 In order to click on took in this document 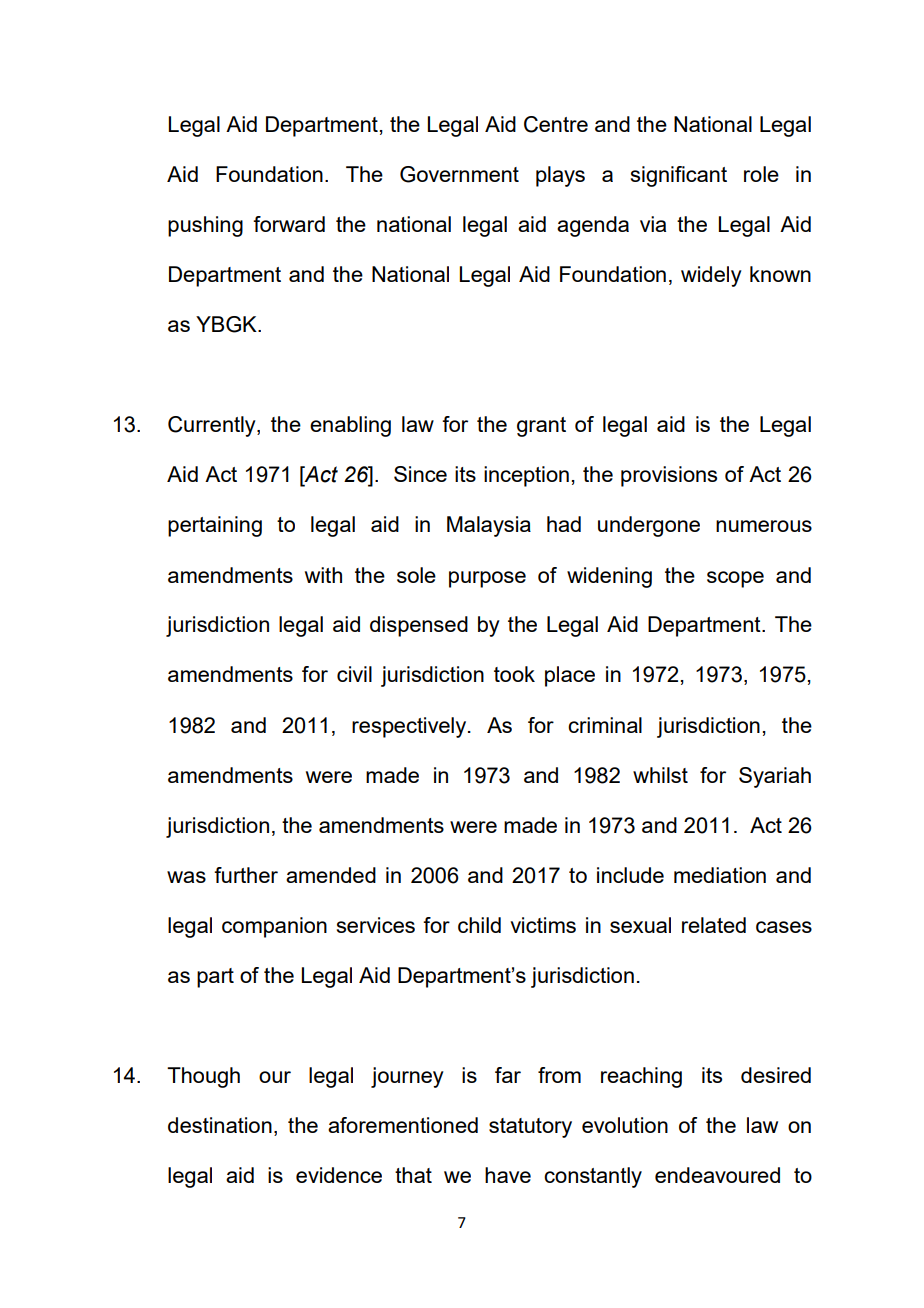, I will do `click(514, 674)`.
